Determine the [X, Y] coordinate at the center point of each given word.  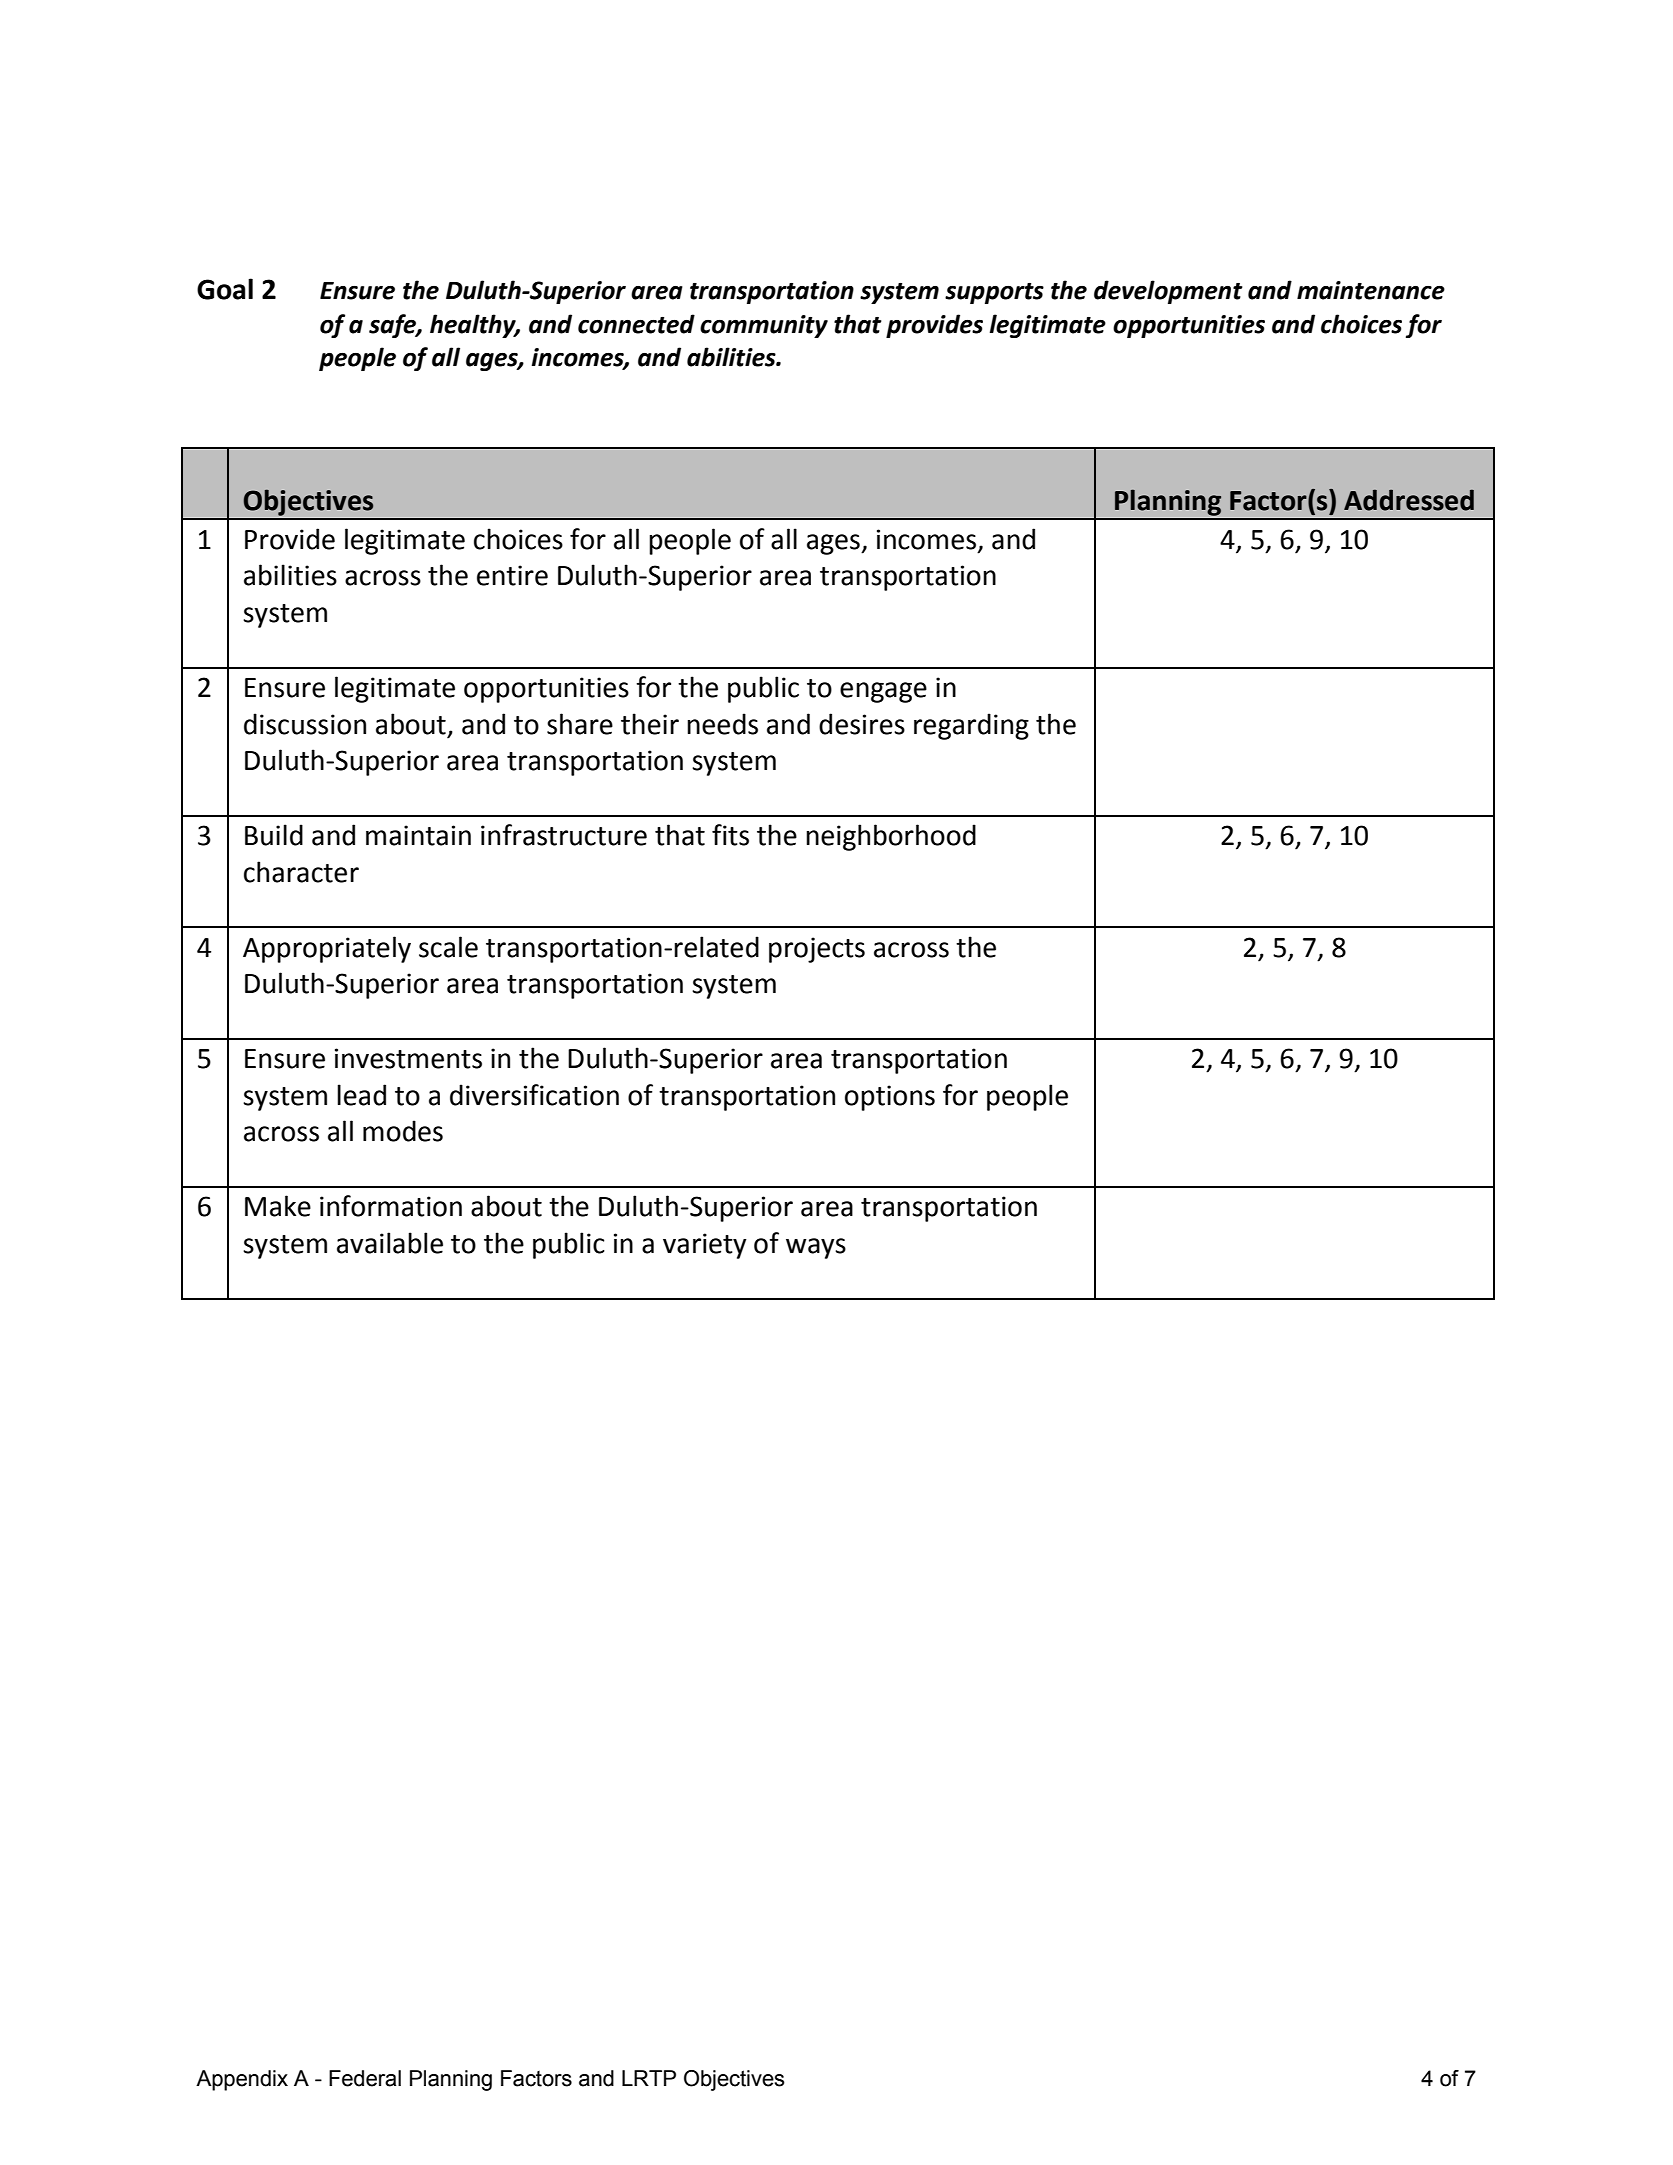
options [890, 1098]
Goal [225, 289]
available [390, 1243]
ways [816, 1248]
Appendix [242, 2080]
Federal [365, 2078]
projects [817, 950]
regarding [971, 726]
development [1168, 292]
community [764, 326]
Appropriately [327, 949]
